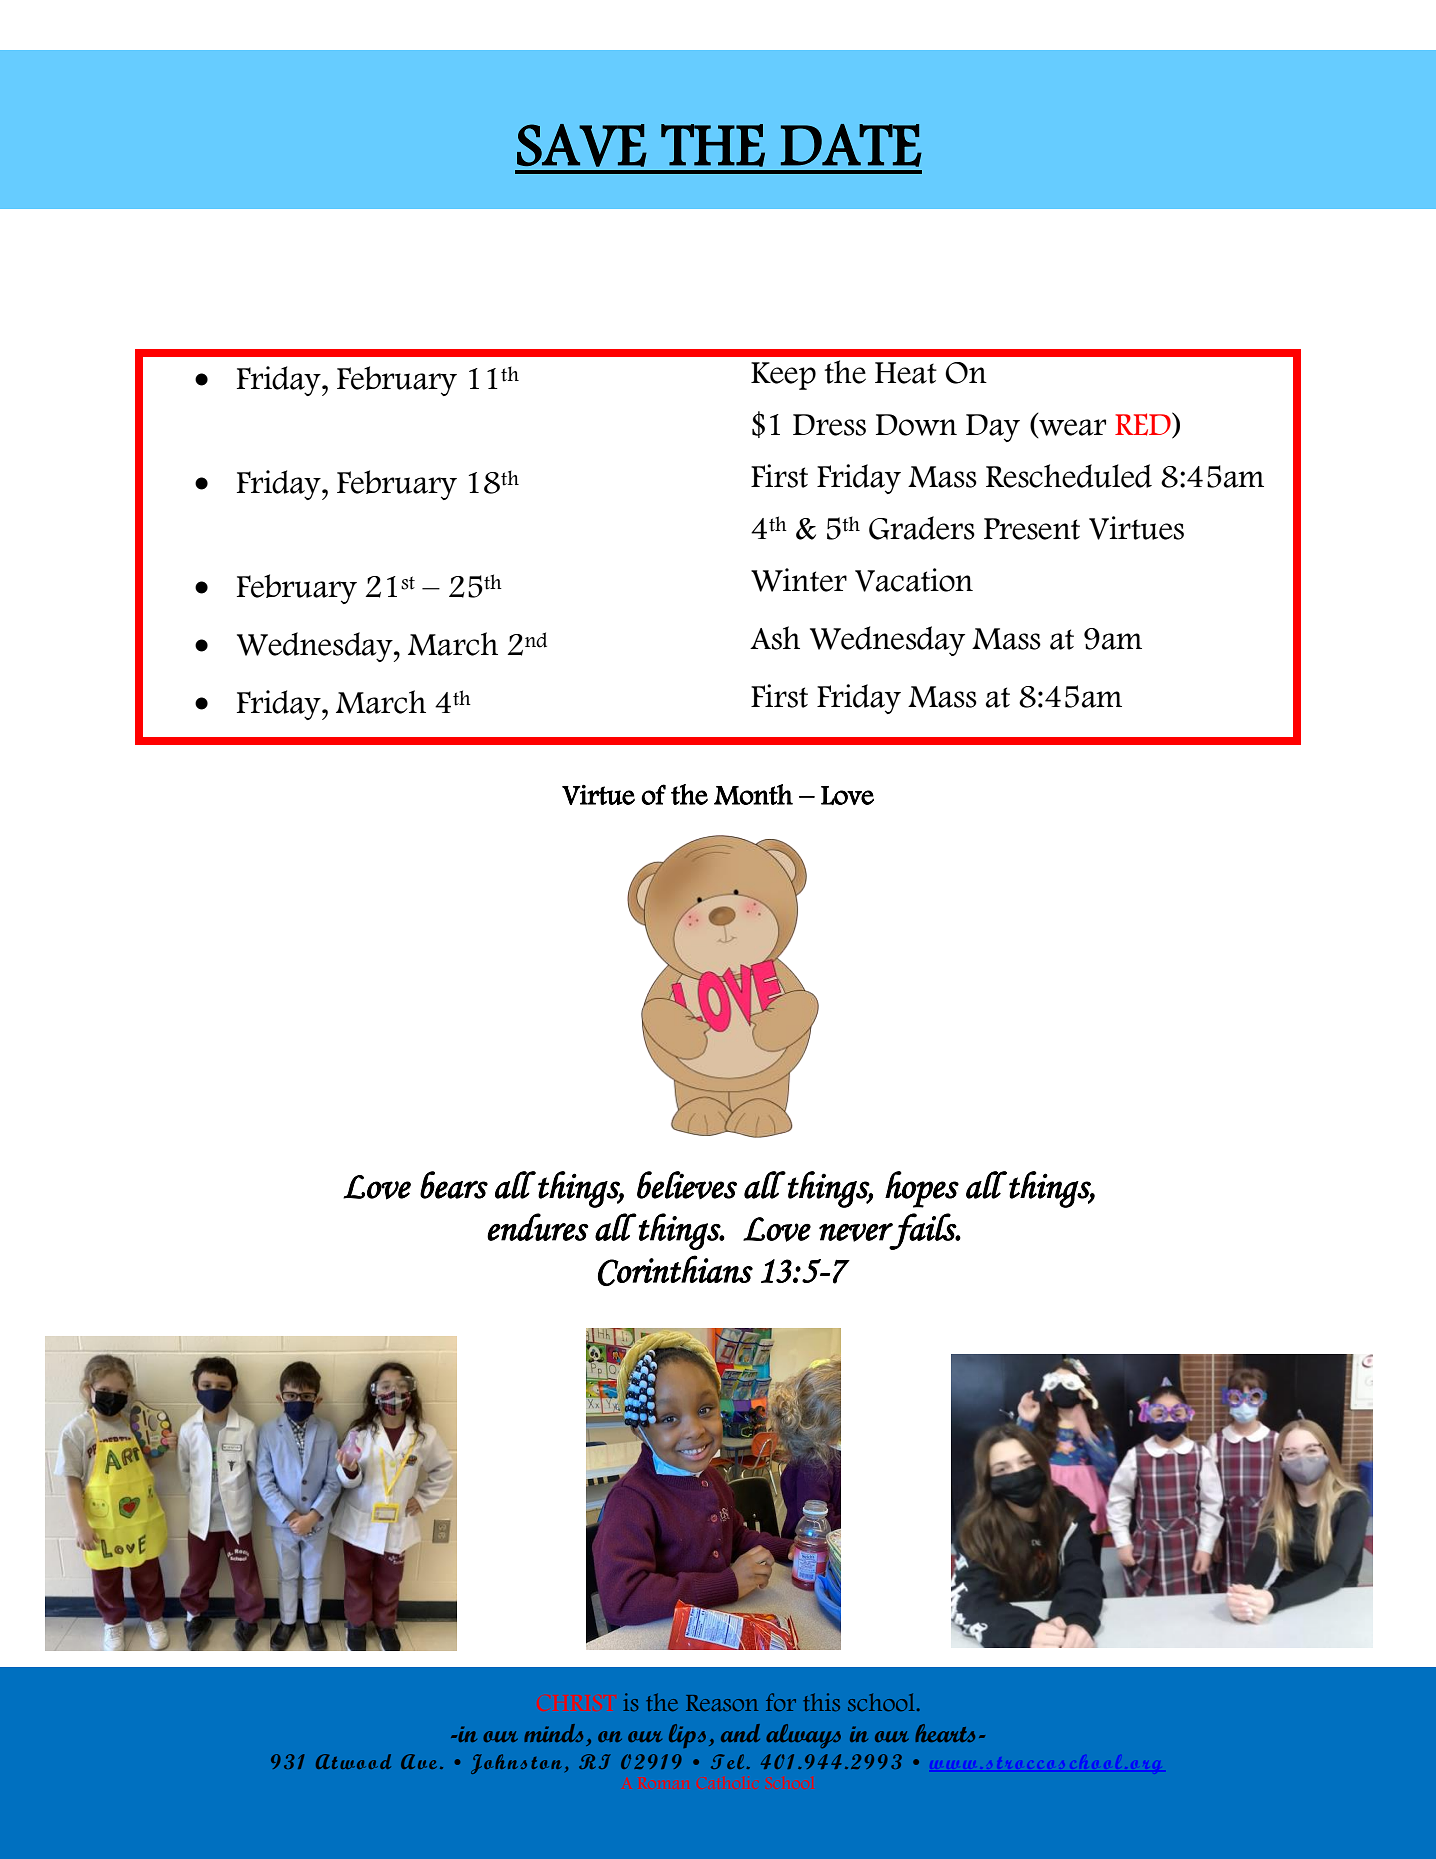  Describe the element at coordinates (454, 1185) in the document. I see `bears` at that location.
